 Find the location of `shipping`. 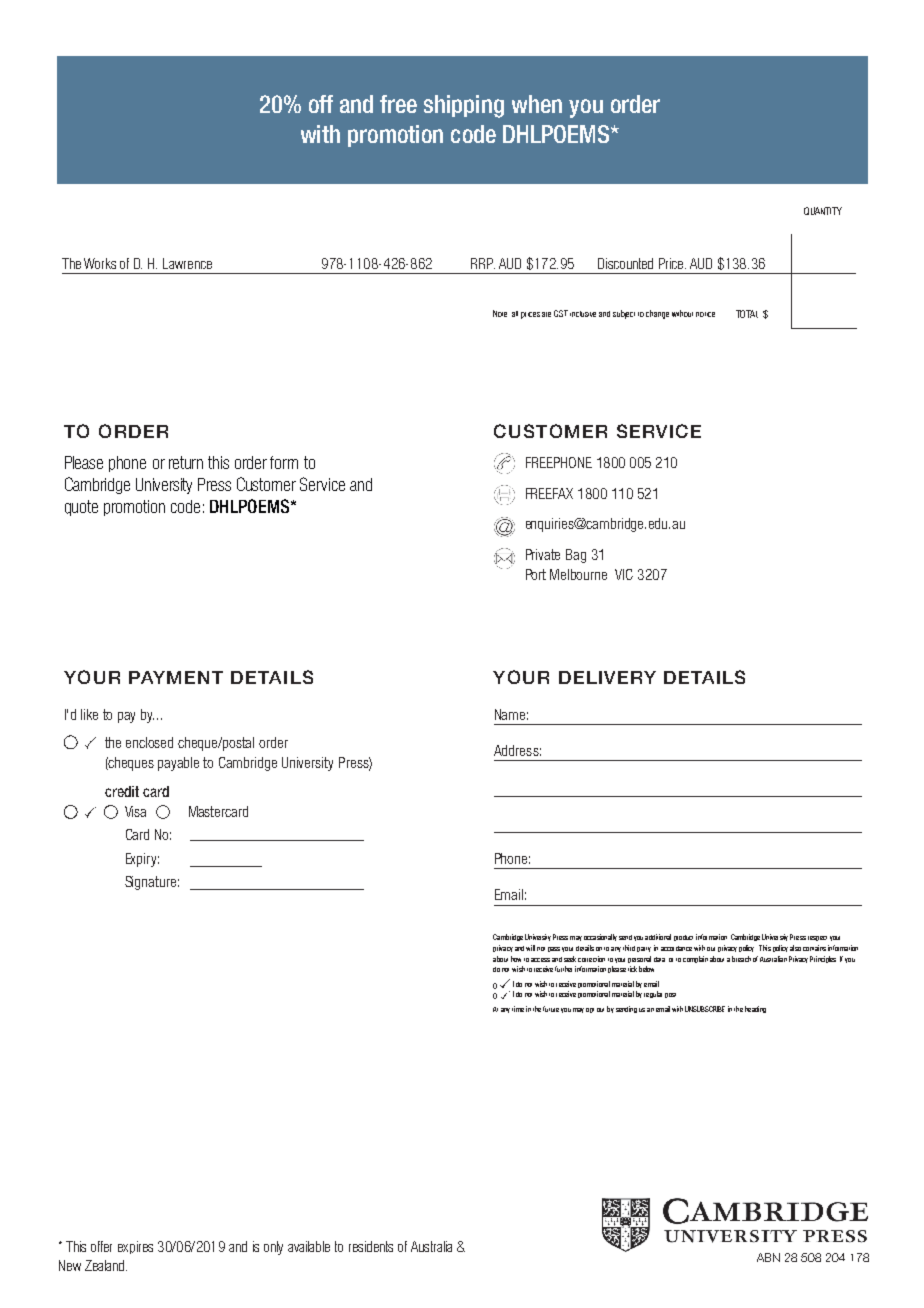

shipping is located at coordinates (464, 106).
